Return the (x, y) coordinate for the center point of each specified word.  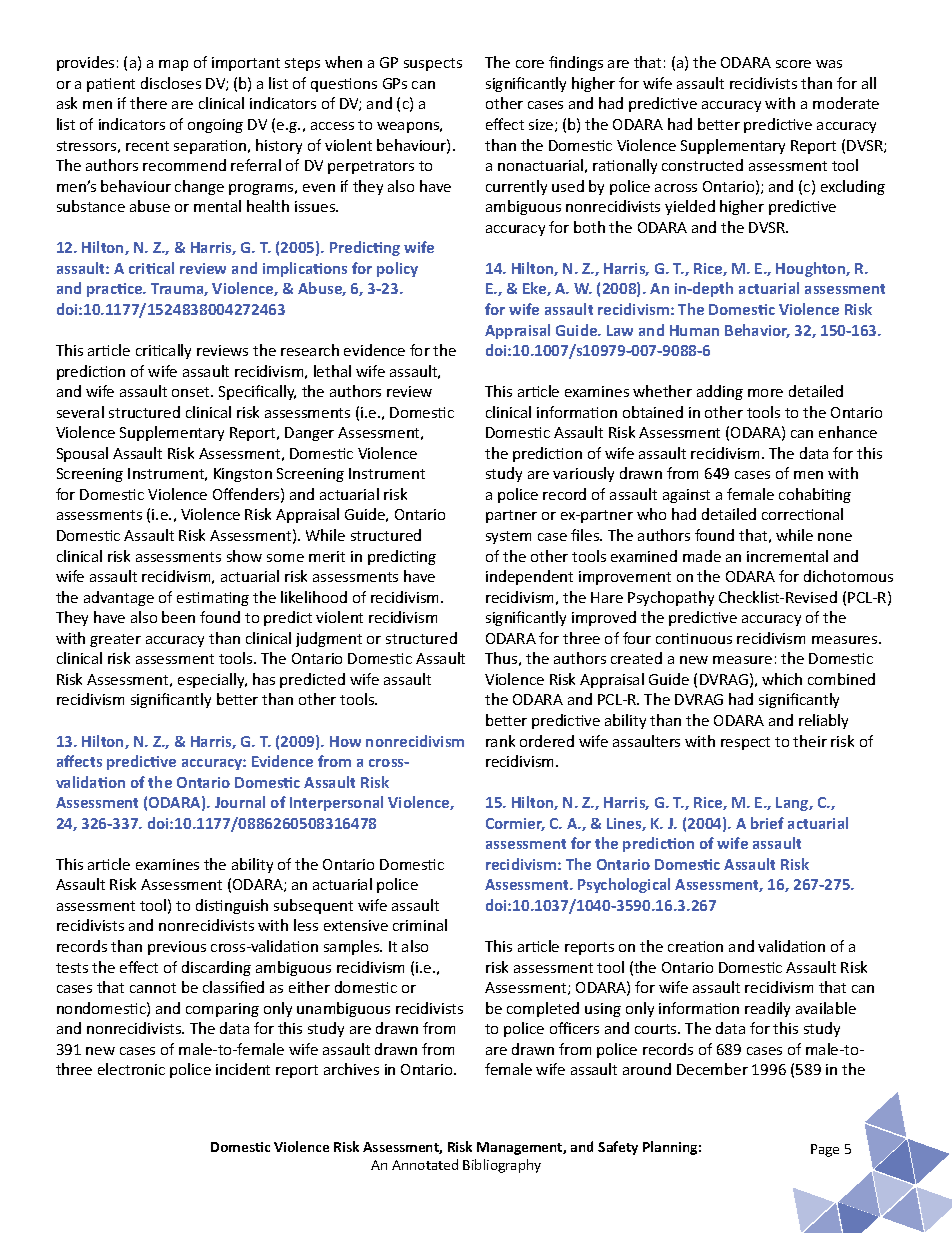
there (148, 103)
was (829, 64)
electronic (131, 1069)
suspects (433, 64)
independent (529, 577)
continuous (694, 638)
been (178, 617)
